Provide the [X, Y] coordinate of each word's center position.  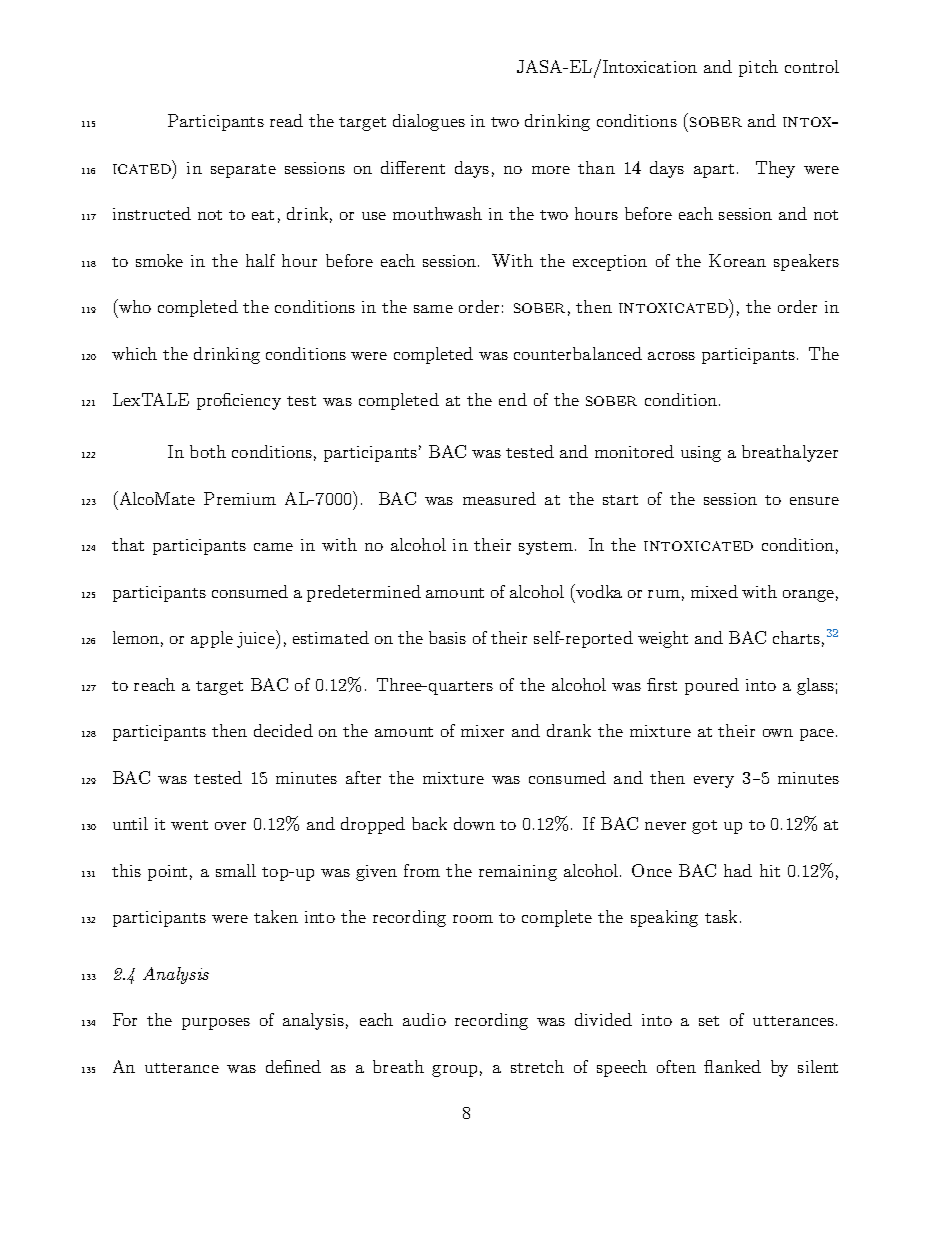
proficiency [239, 401]
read [286, 120]
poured [712, 686]
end [513, 399]
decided [283, 730]
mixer [482, 731]
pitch [758, 68]
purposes [216, 1024]
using [701, 454]
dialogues [429, 122]
